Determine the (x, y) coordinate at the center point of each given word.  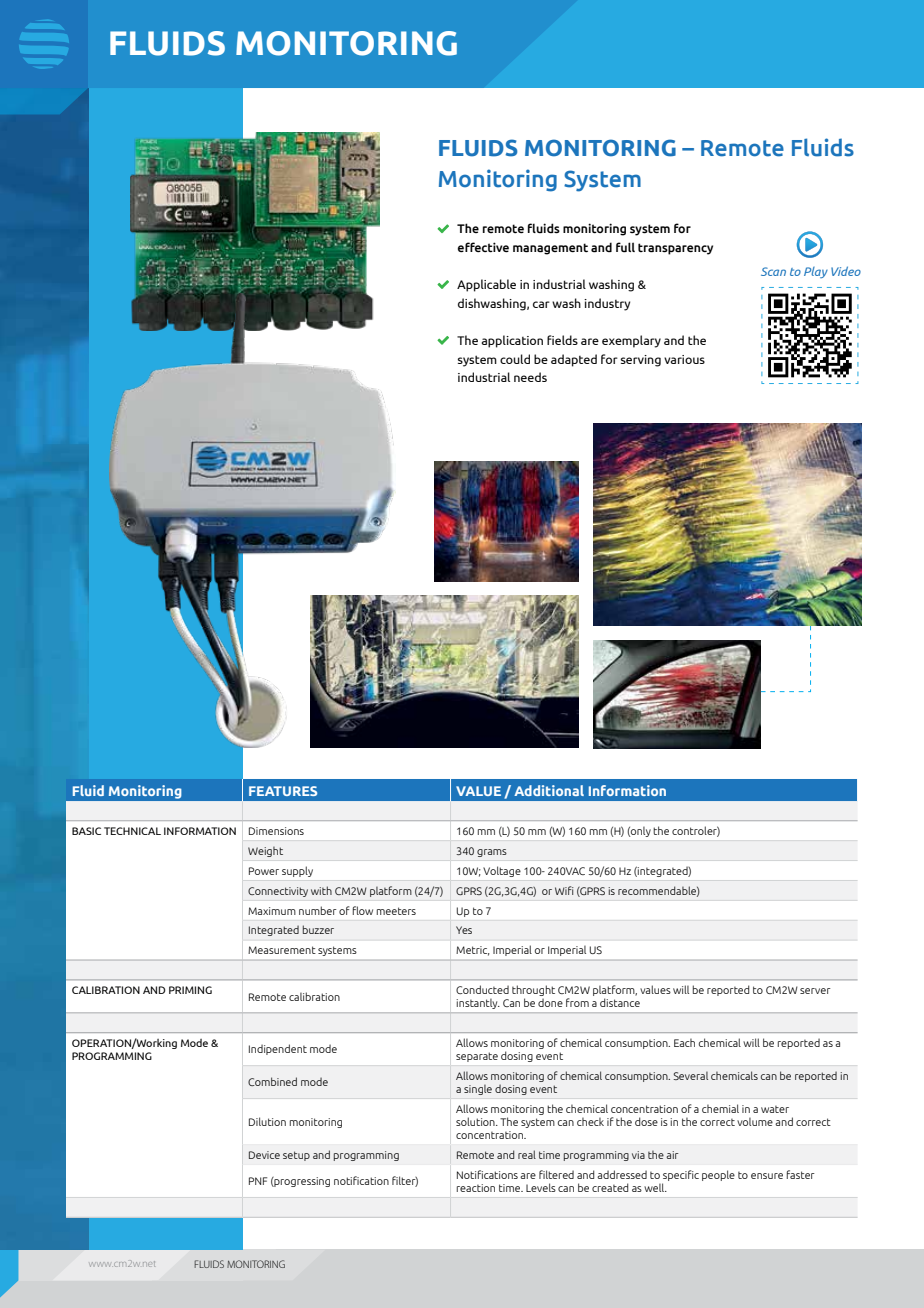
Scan (773, 271)
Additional (549, 790)
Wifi (564, 890)
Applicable (486, 285)
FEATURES (283, 791)
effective (483, 247)
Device (264, 1155)
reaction (476, 1188)
